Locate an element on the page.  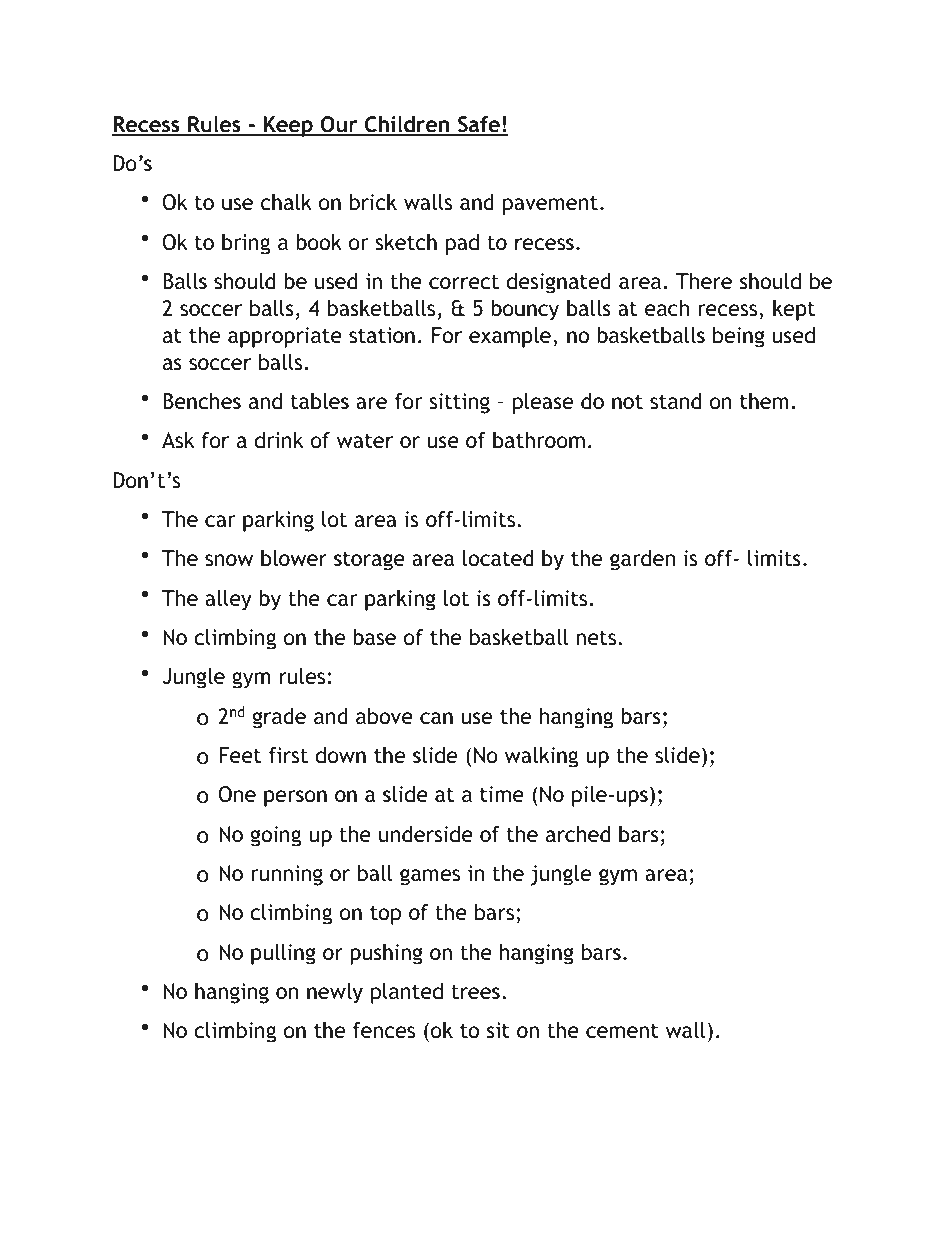
drink is located at coordinates (279, 440).
